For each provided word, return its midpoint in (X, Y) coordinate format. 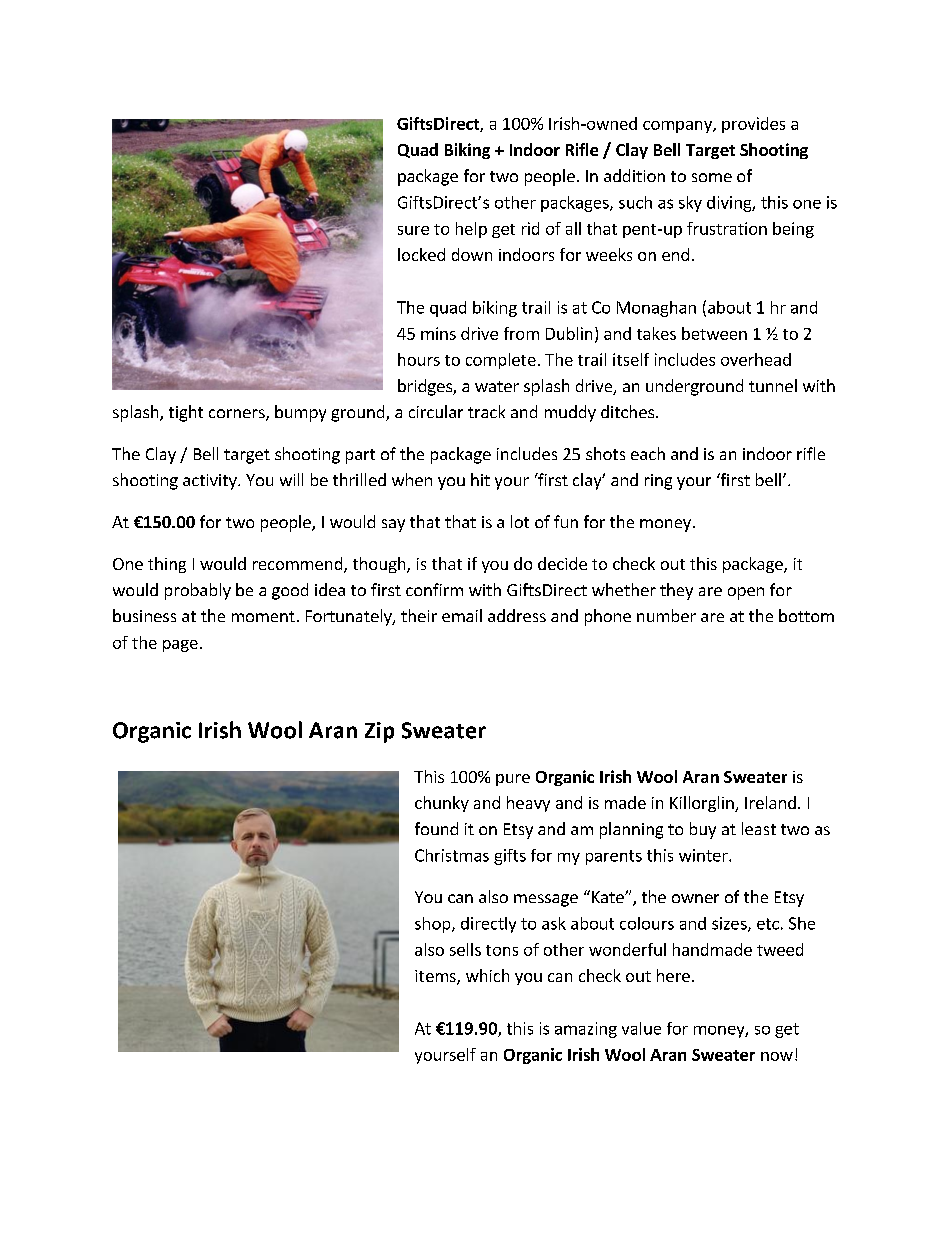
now (777, 1056)
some (712, 177)
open (746, 593)
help (471, 230)
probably (198, 591)
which (487, 975)
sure (413, 230)
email (462, 615)
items (436, 977)
